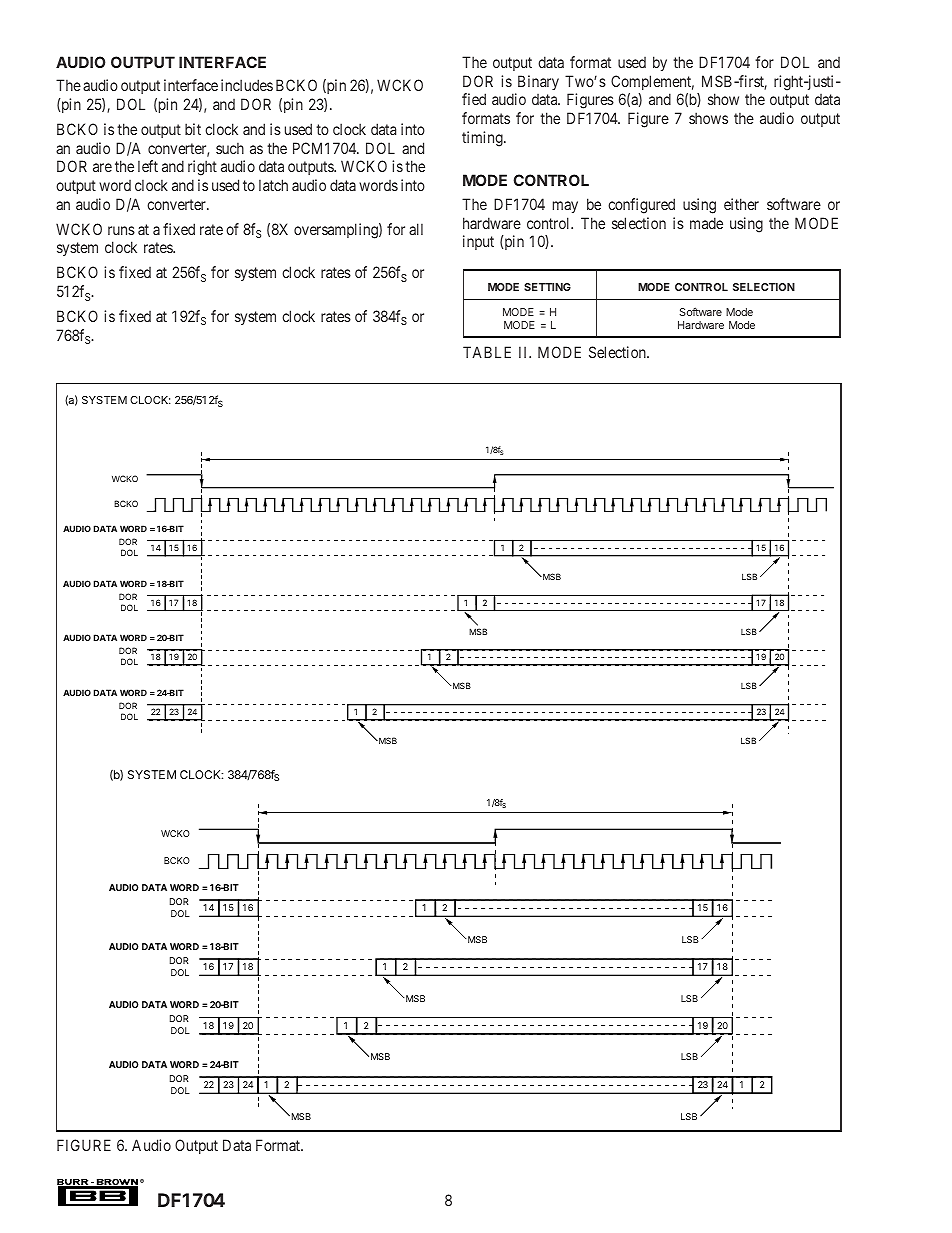 The height and width of the screenshot is (1233, 952). Describe the element at coordinates (483, 139) in the screenshot. I see `timing` at that location.
